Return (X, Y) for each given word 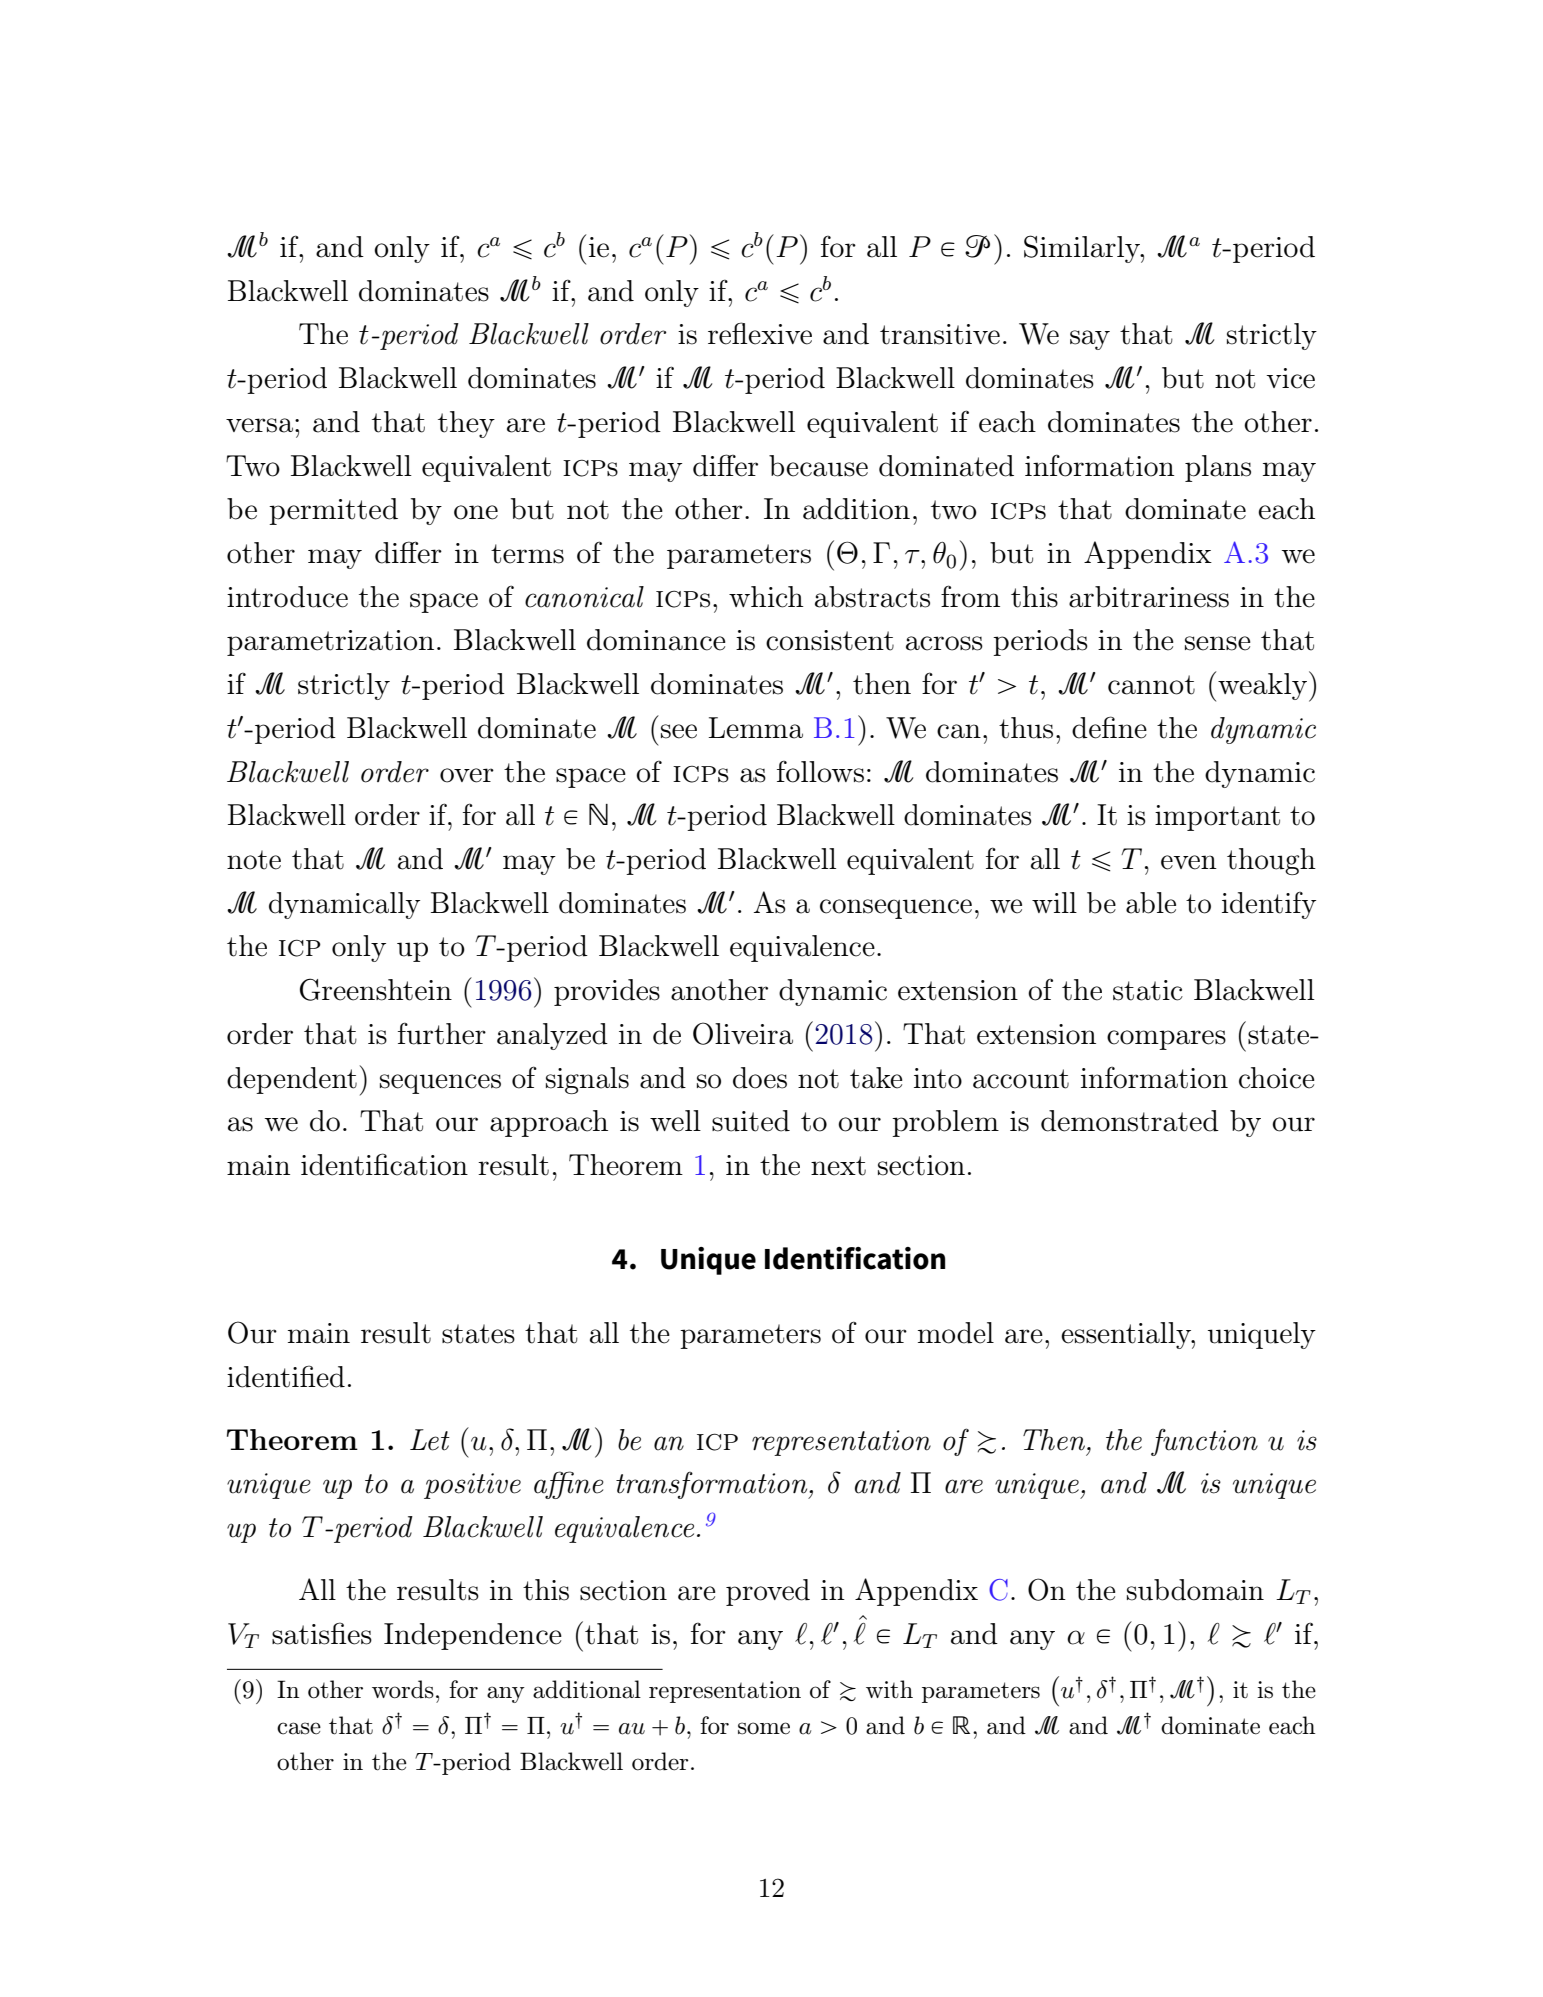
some (764, 1728)
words (403, 1689)
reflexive (760, 333)
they (466, 424)
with (889, 1689)
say (1090, 340)
